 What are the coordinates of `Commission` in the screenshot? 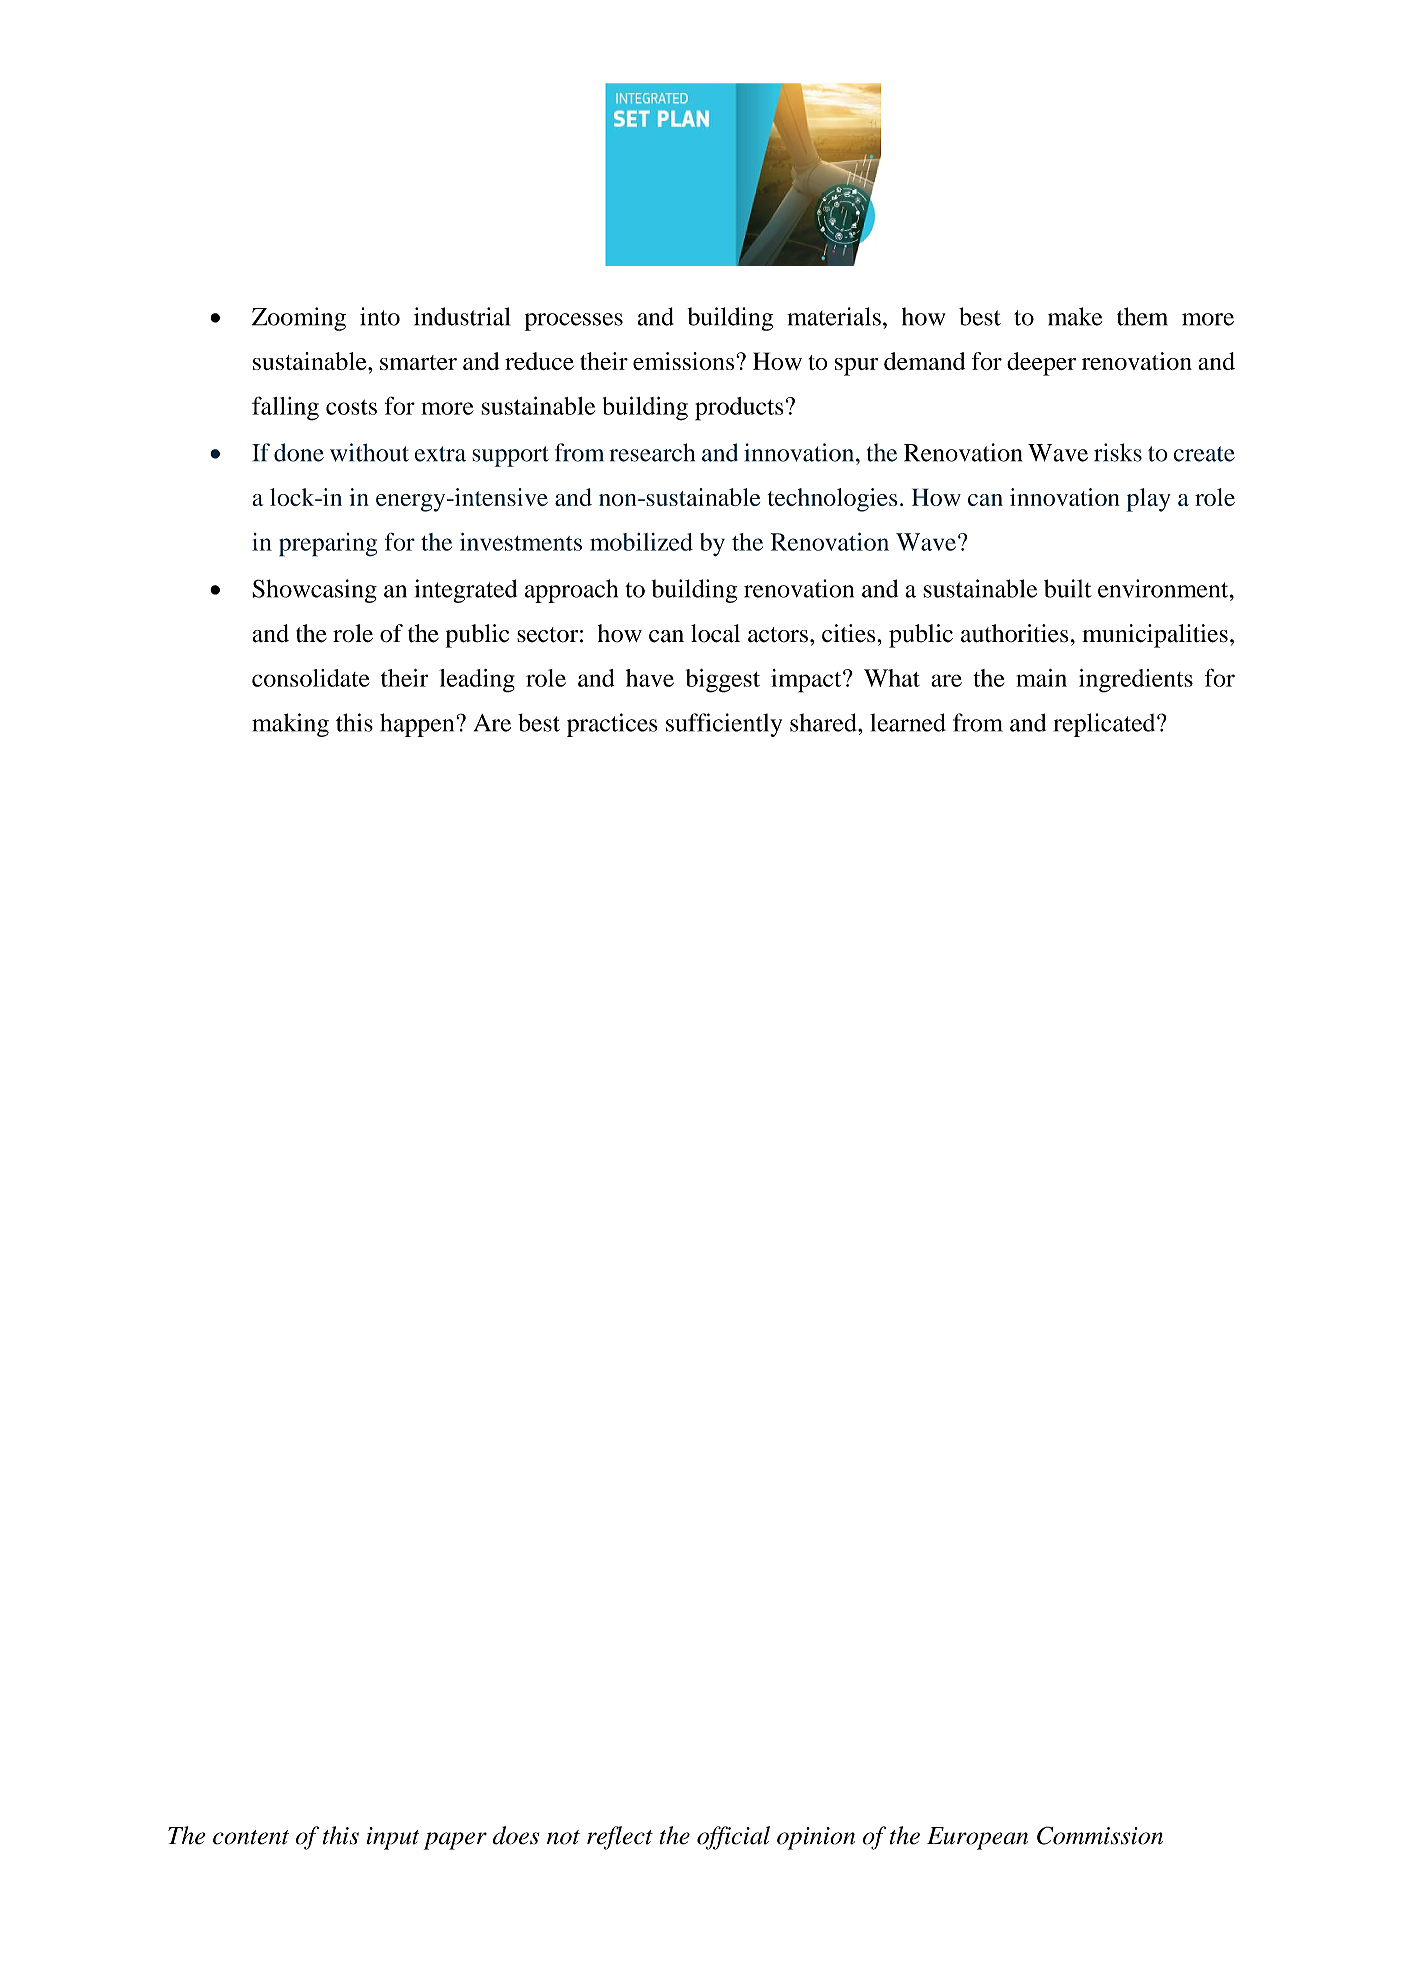 It's located at (1100, 1835).
